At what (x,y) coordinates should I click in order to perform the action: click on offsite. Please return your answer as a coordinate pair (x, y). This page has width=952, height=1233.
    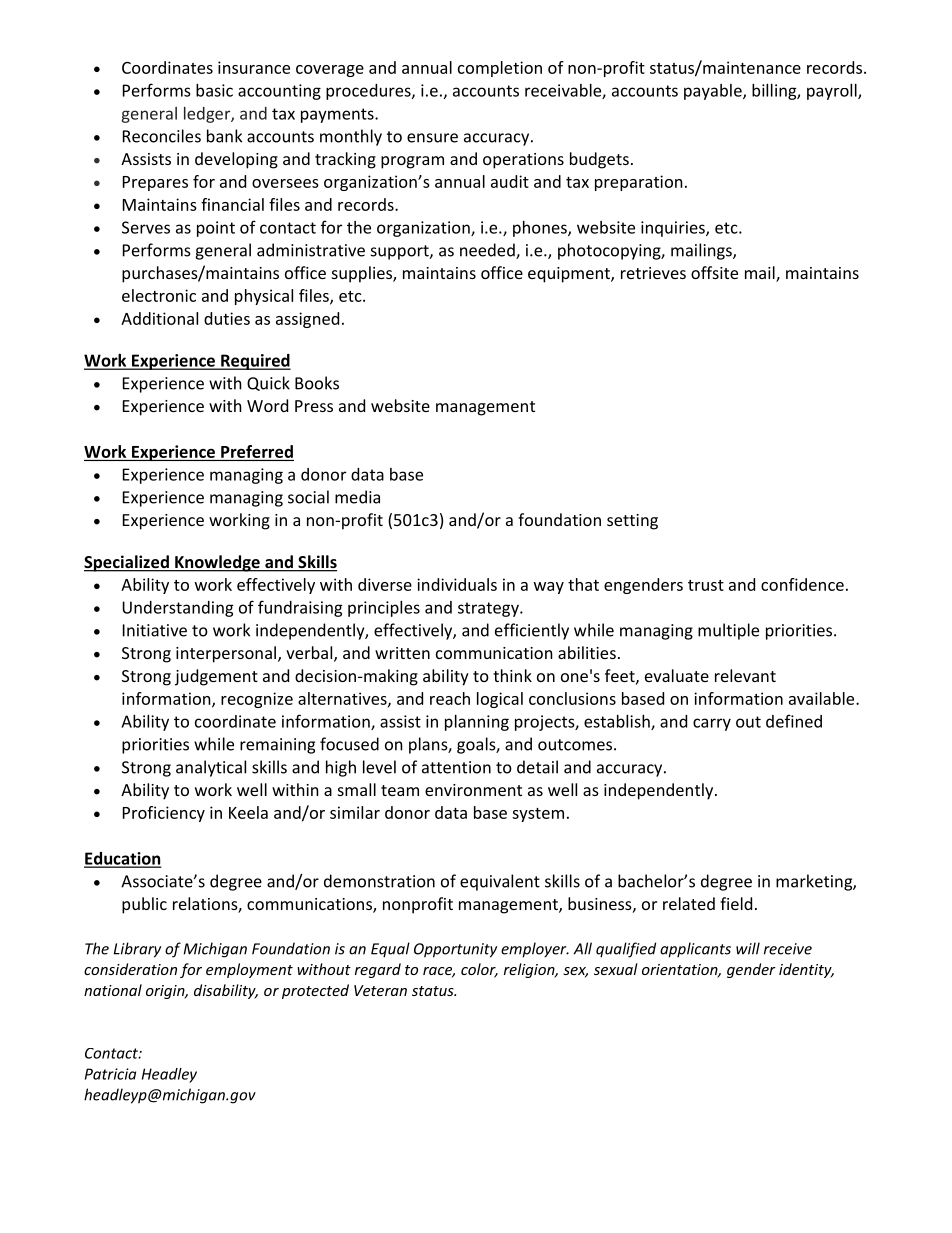
    Looking at the image, I should click on (714, 272).
